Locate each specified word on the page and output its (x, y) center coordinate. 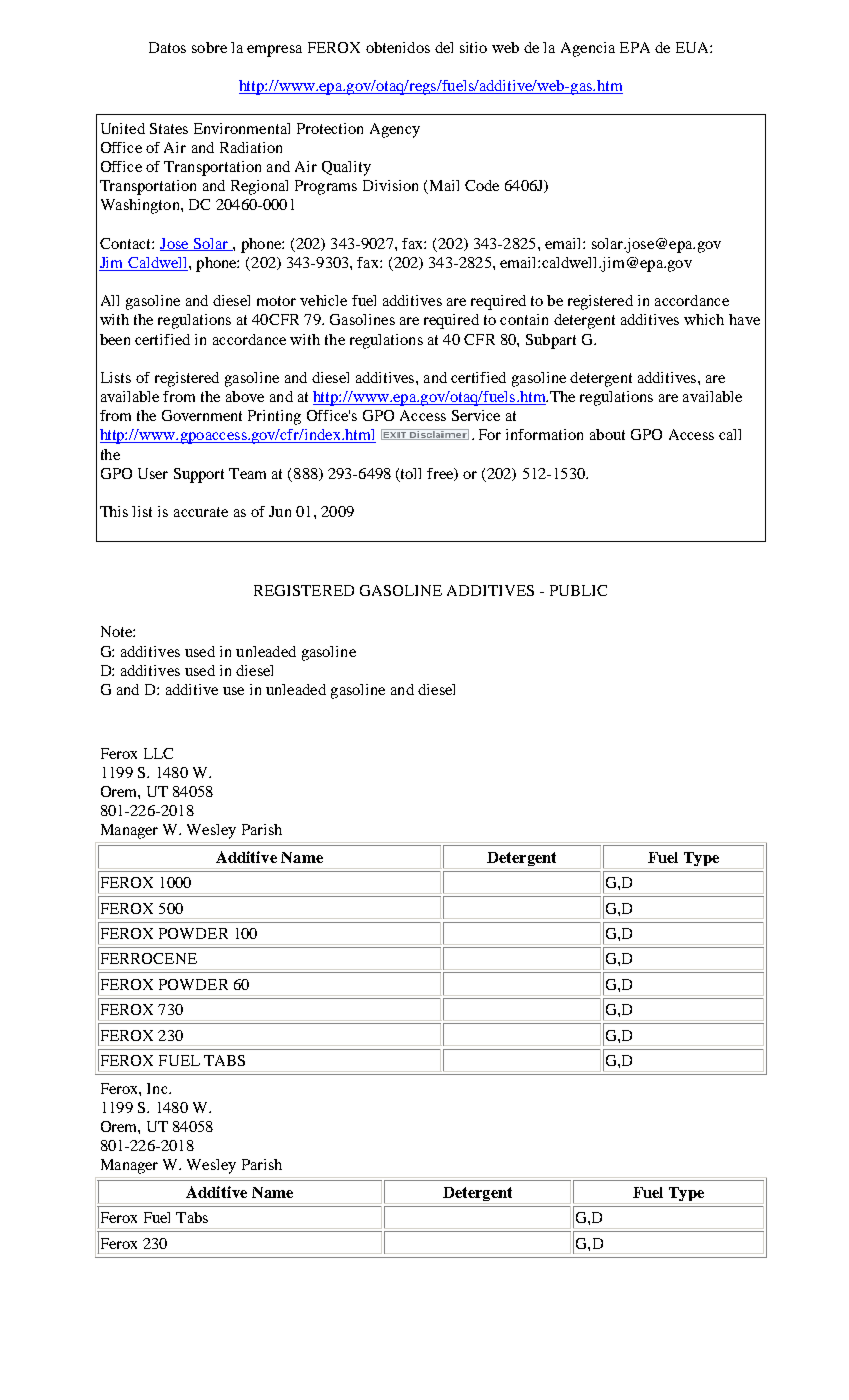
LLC (158, 753)
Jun (280, 511)
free (441, 474)
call (730, 434)
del (444, 47)
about (607, 434)
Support (199, 475)
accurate (201, 512)
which (704, 319)
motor (276, 301)
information (544, 434)
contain (524, 319)
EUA (693, 47)
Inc (158, 1088)
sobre (209, 47)
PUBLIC (578, 590)
